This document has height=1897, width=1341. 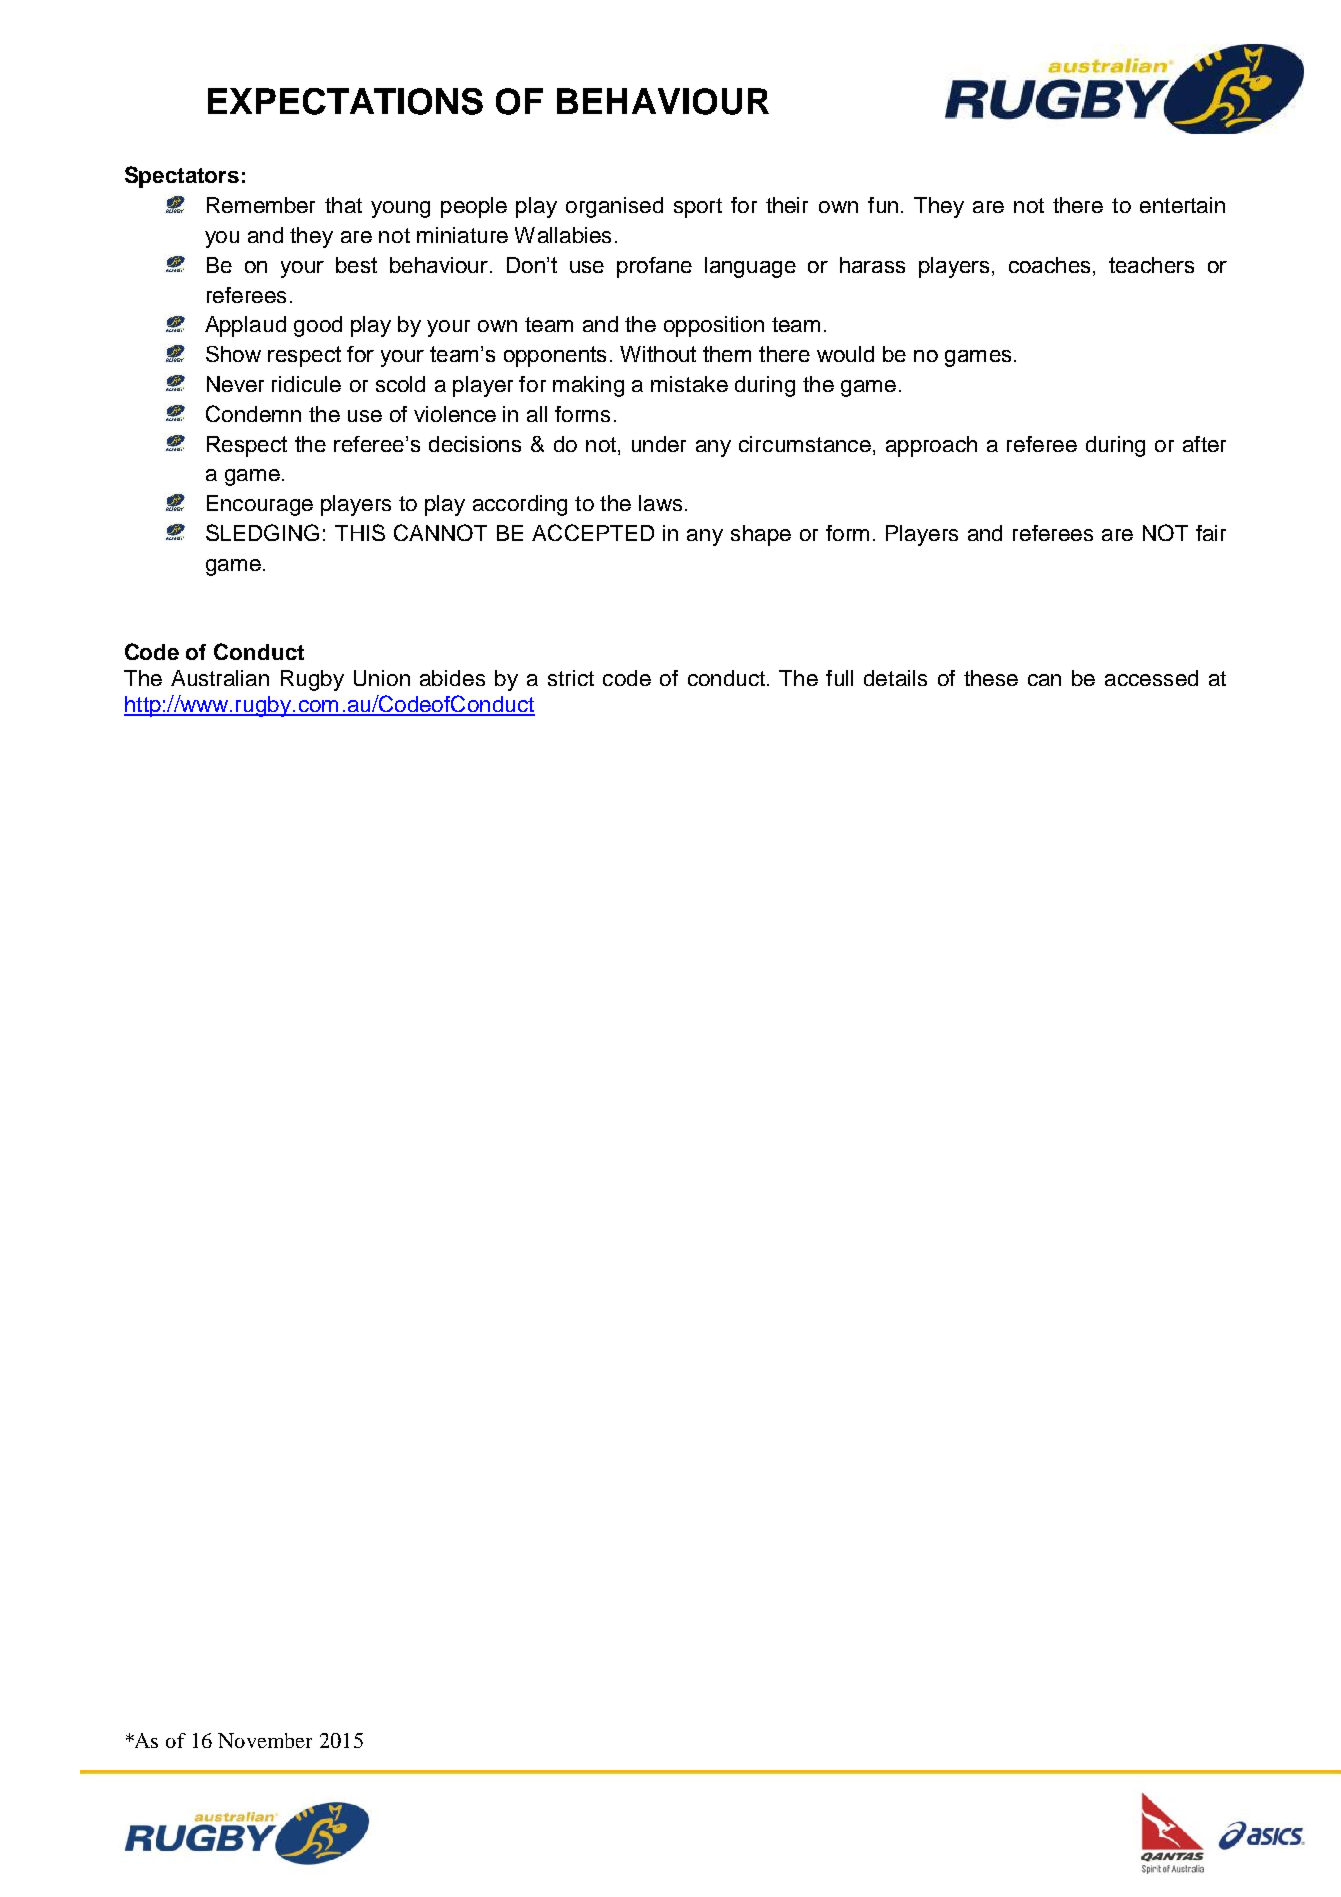 What do you see at coordinates (571, 678) in the document?
I see `strict` at bounding box center [571, 678].
